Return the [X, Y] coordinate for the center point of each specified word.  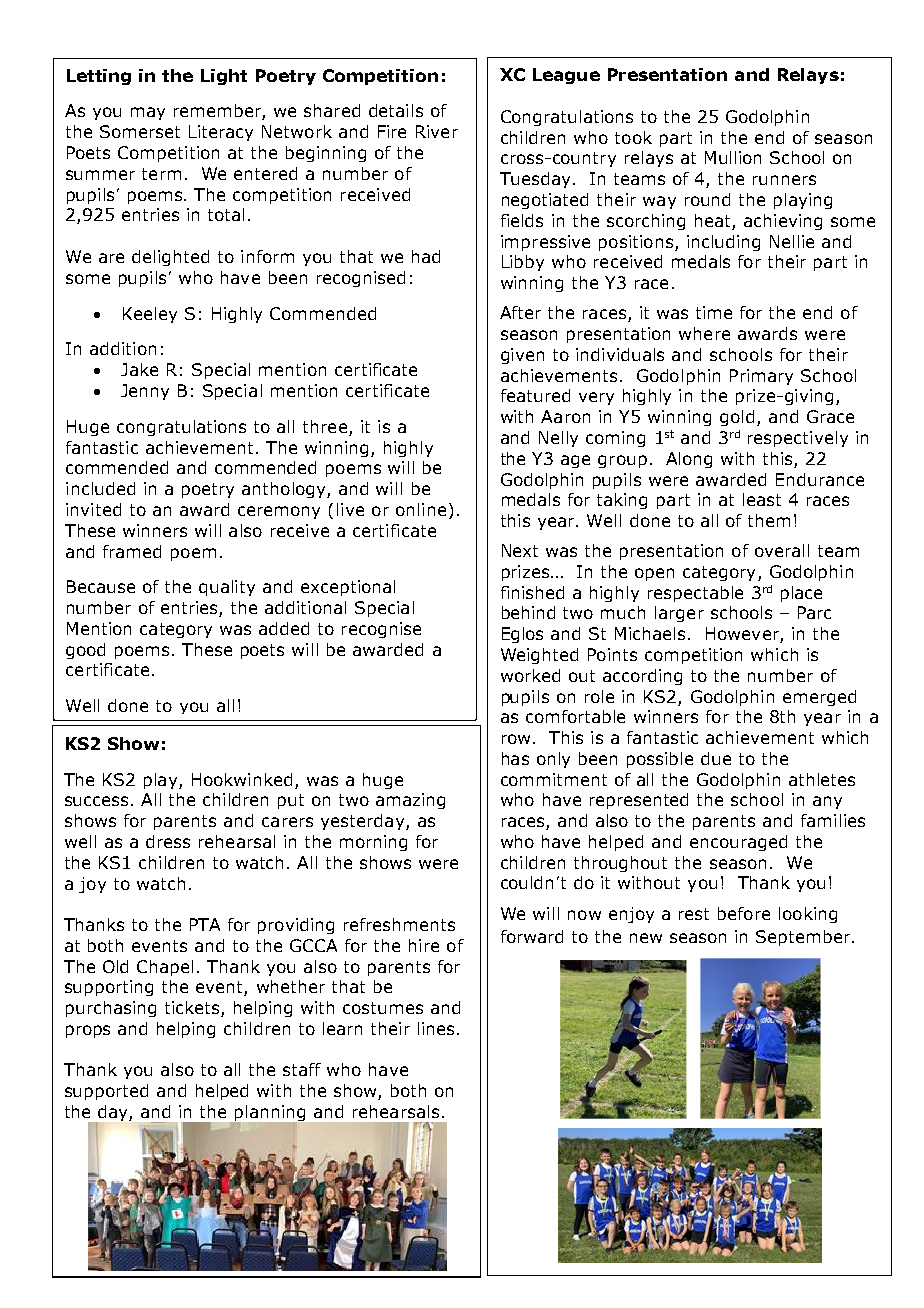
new [646, 938]
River [437, 131]
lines [436, 1028]
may [148, 113]
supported [106, 1092]
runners [784, 180]
